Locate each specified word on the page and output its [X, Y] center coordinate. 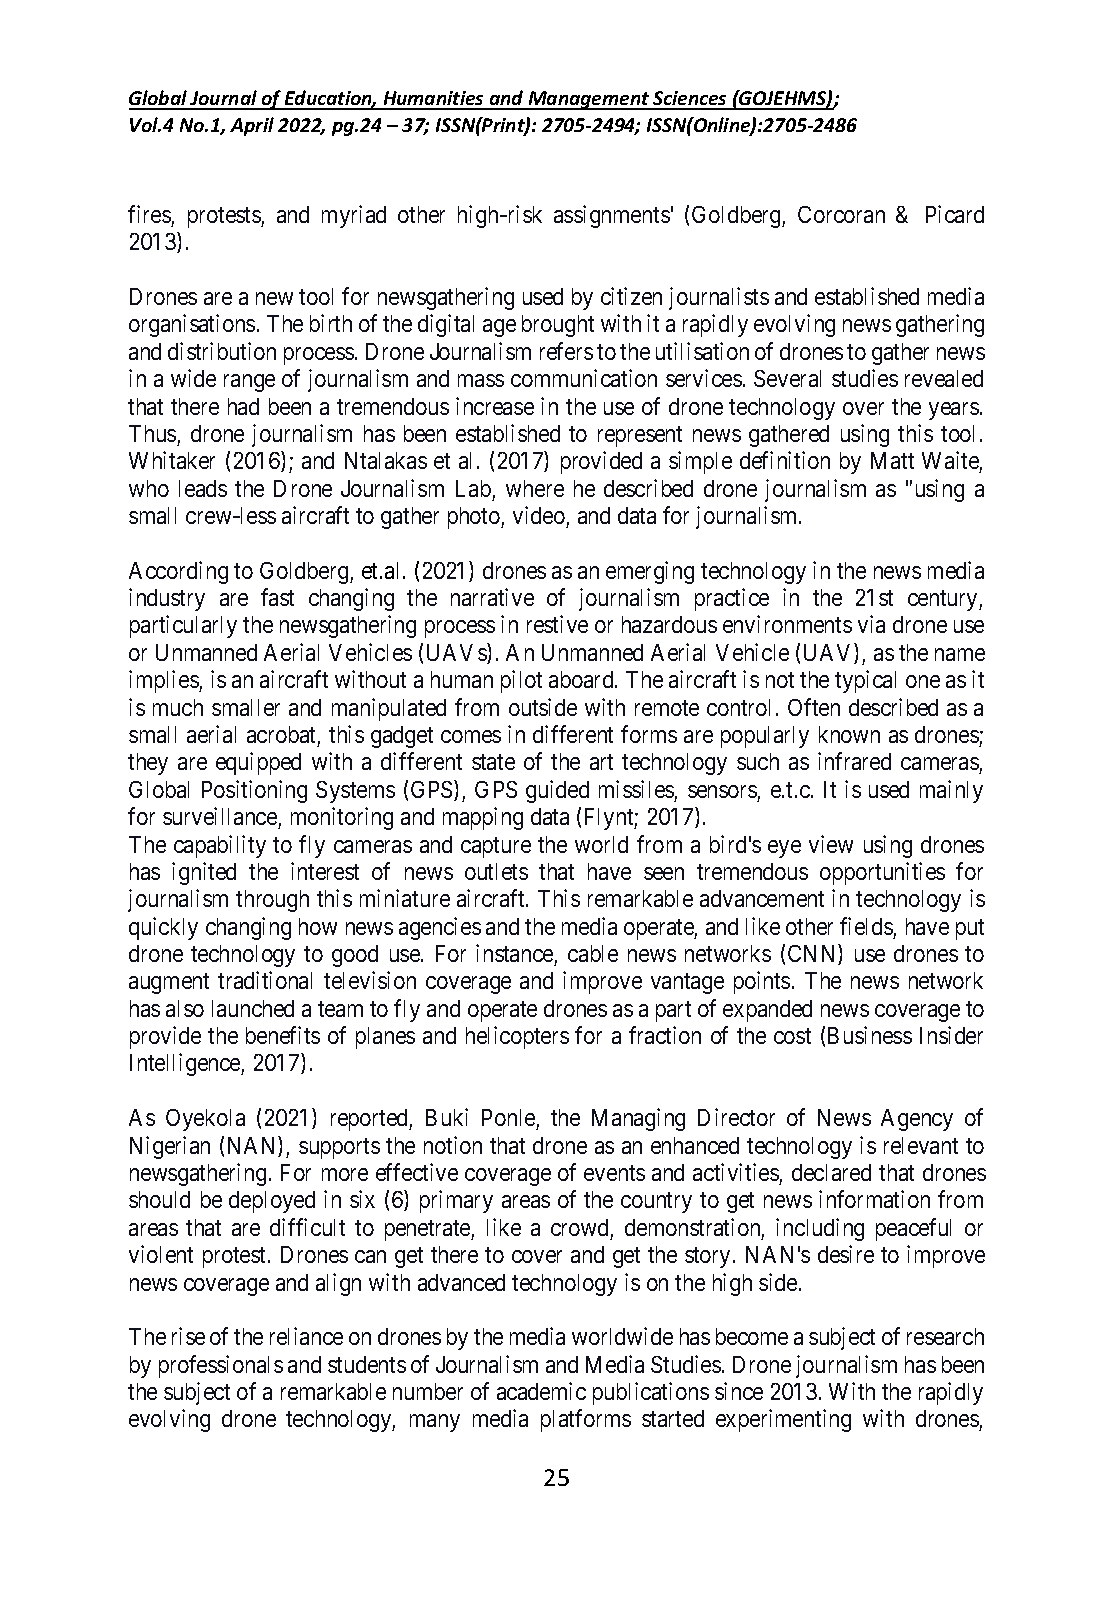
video [539, 515]
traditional [265, 980]
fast [277, 597]
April [252, 126]
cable [593, 953]
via [871, 624]
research [945, 1336]
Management [589, 100]
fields [866, 926]
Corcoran [841, 214]
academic [541, 1391]
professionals [221, 1366]
